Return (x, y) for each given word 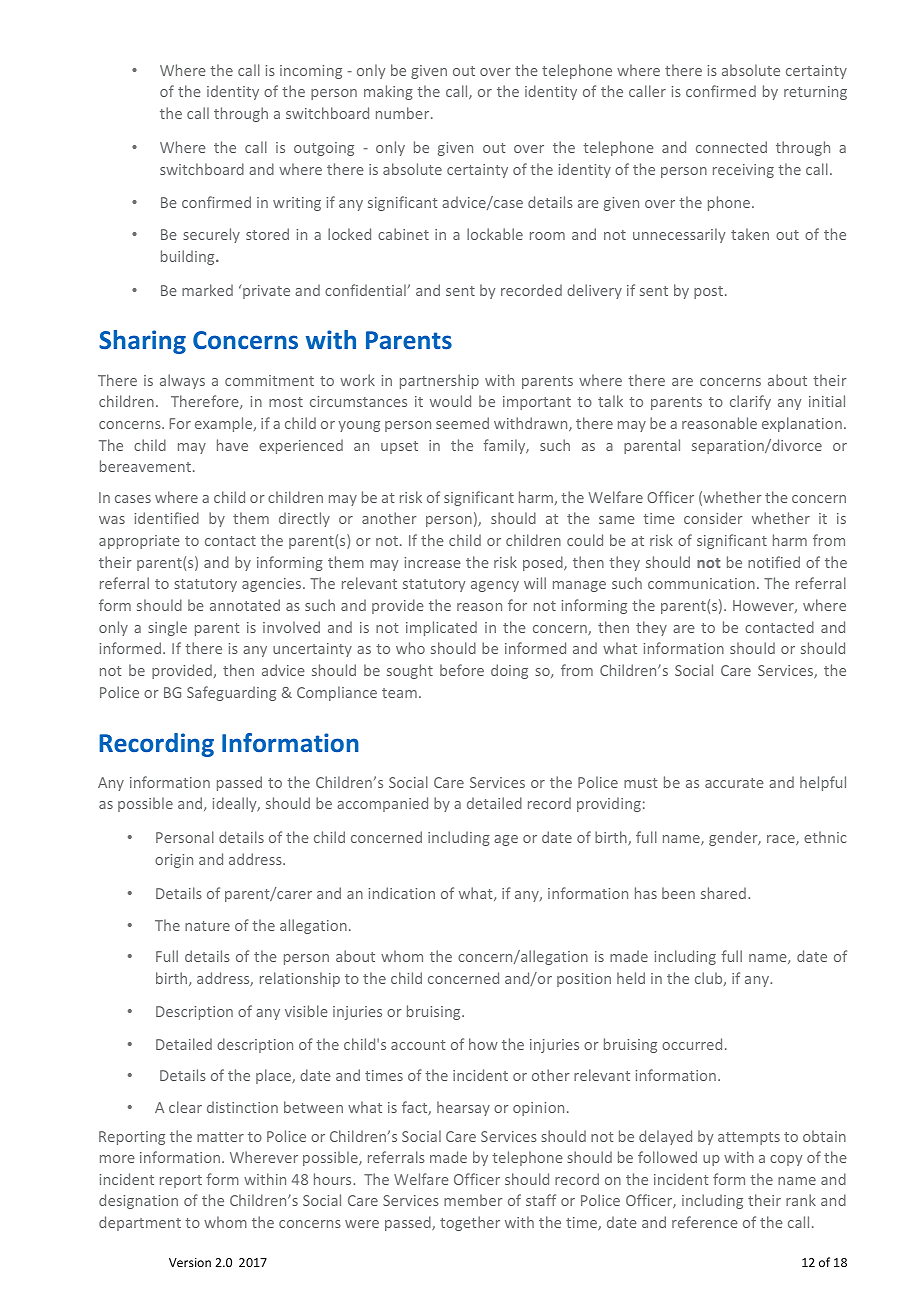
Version (190, 1262)
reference (705, 1222)
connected (731, 147)
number (404, 113)
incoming (311, 72)
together (470, 1223)
